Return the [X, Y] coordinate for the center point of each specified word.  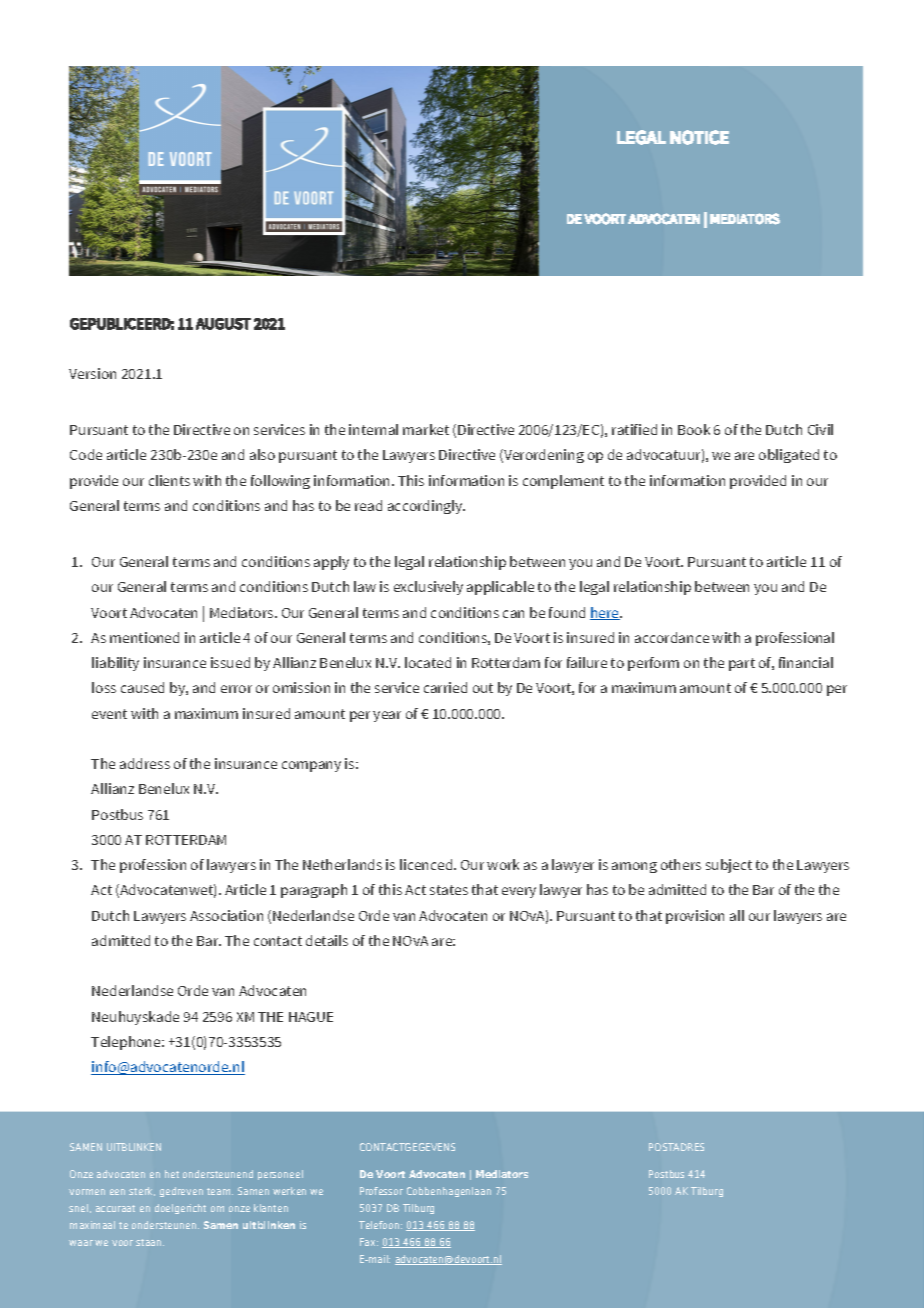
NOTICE [699, 137]
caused [142, 687]
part [742, 664]
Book [694, 429]
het [172, 1174]
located [428, 662]
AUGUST [223, 324]
